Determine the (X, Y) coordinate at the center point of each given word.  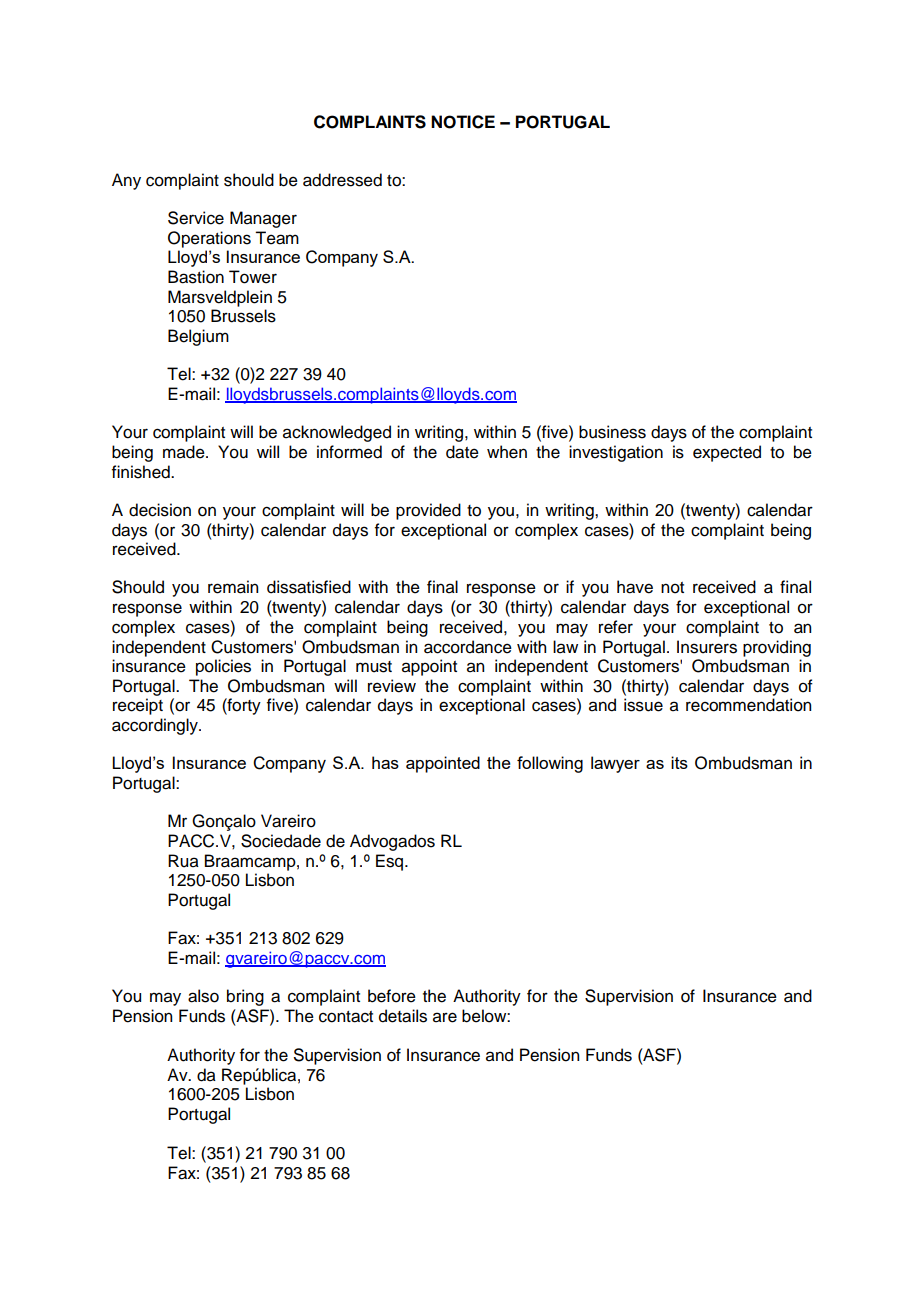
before (392, 996)
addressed (342, 180)
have (635, 587)
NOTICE (463, 122)
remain (233, 587)
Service (196, 218)
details (403, 1016)
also (203, 996)
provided (428, 511)
